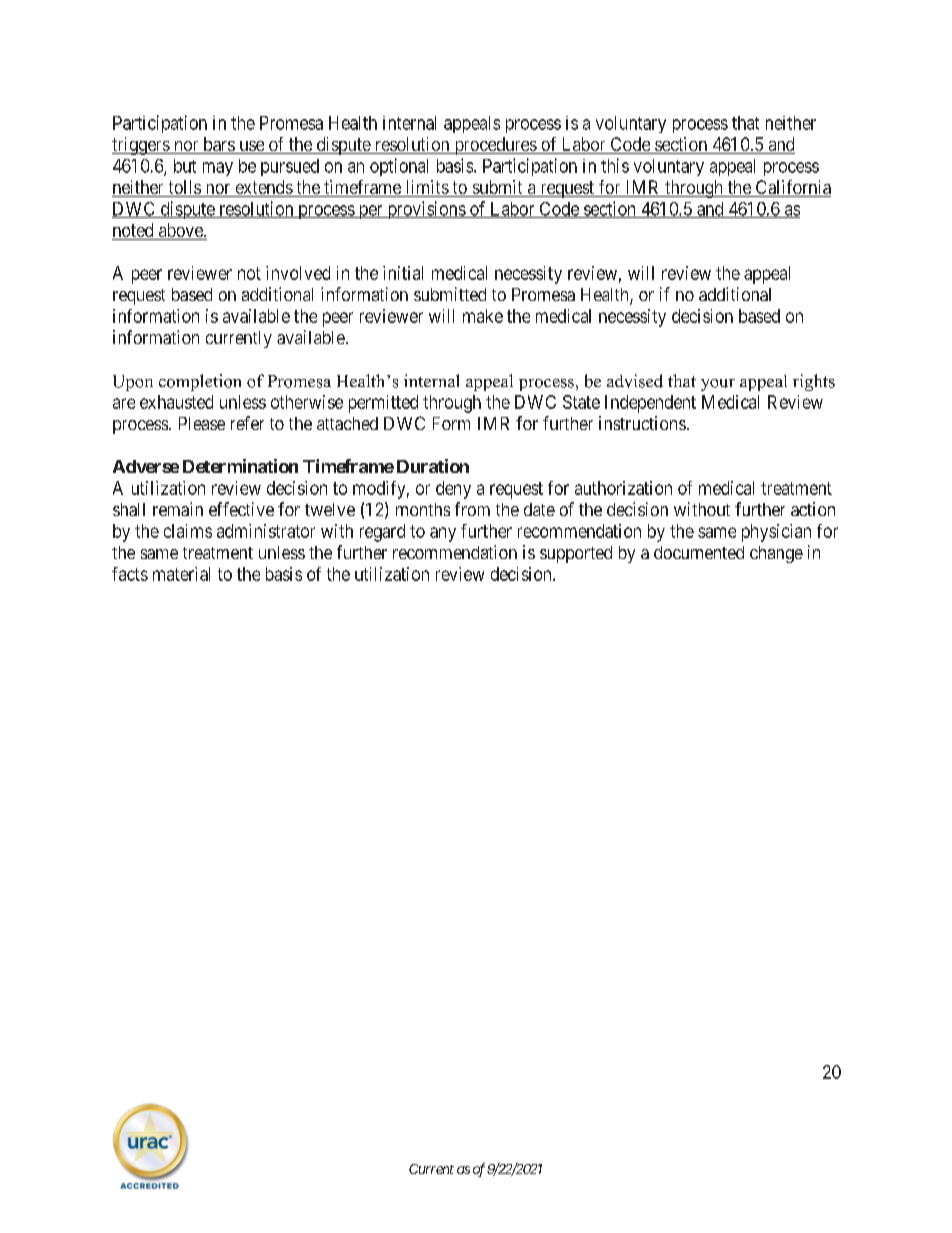 The image size is (952, 1233). What do you see at coordinates (181, 574) in the screenshot?
I see `material` at bounding box center [181, 574].
